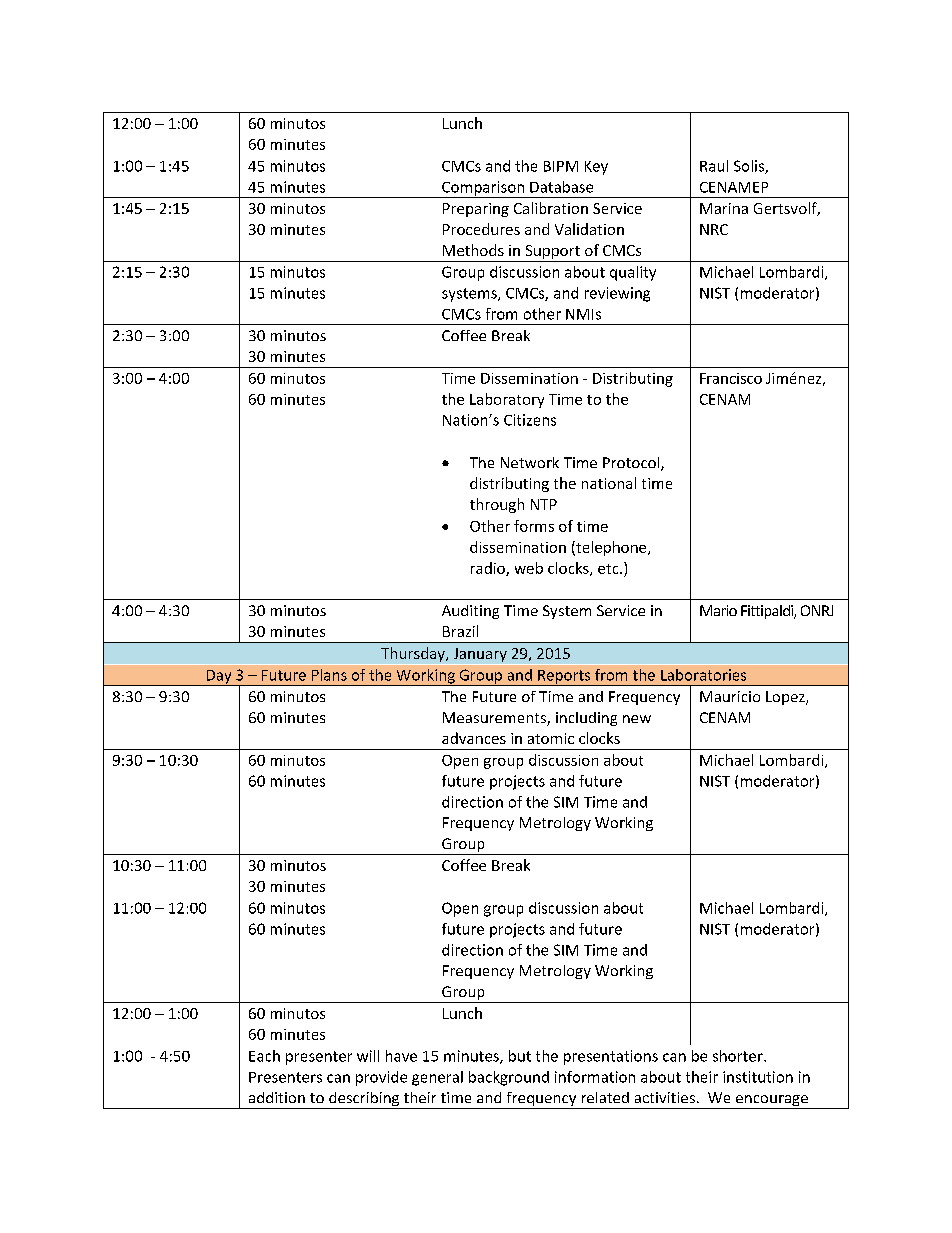 This screenshot has height=1233, width=952. I want to click on Marina, so click(724, 208).
